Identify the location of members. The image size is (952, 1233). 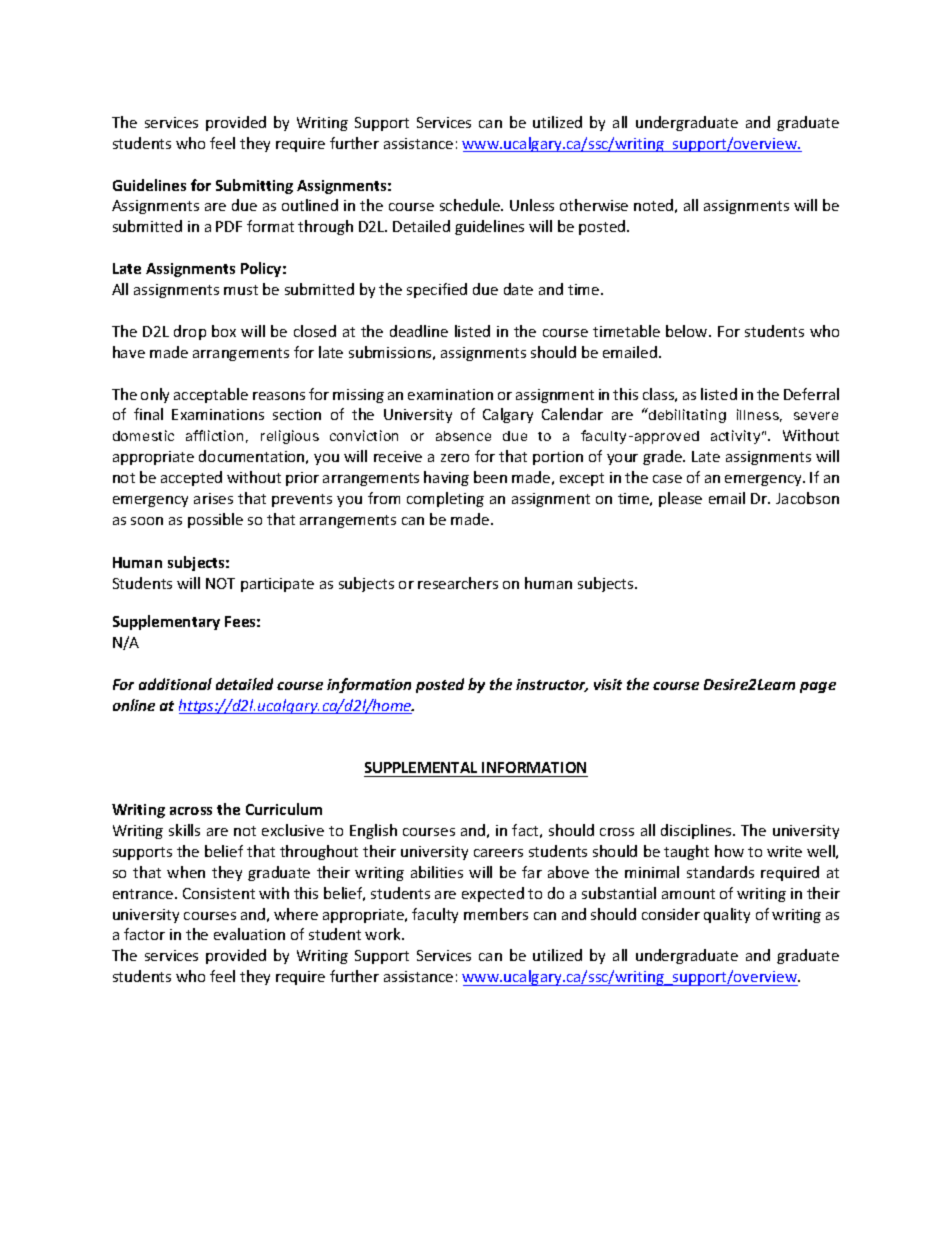
(496, 914).
